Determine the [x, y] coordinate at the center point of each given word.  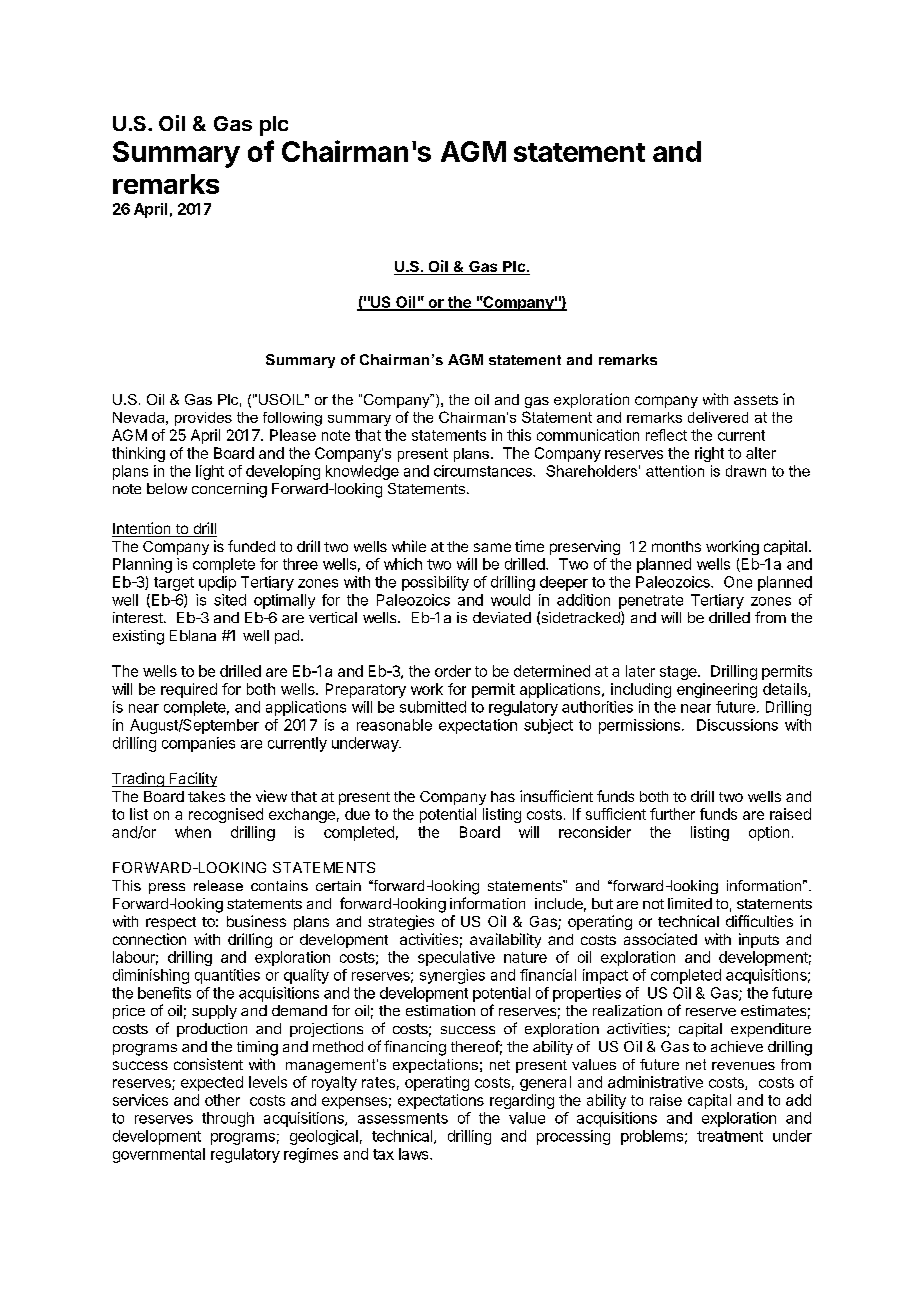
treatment [730, 1136]
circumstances [484, 471]
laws [415, 1154]
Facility [192, 779]
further [672, 814]
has [503, 796]
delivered [718, 417]
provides [203, 419]
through [228, 1119]
